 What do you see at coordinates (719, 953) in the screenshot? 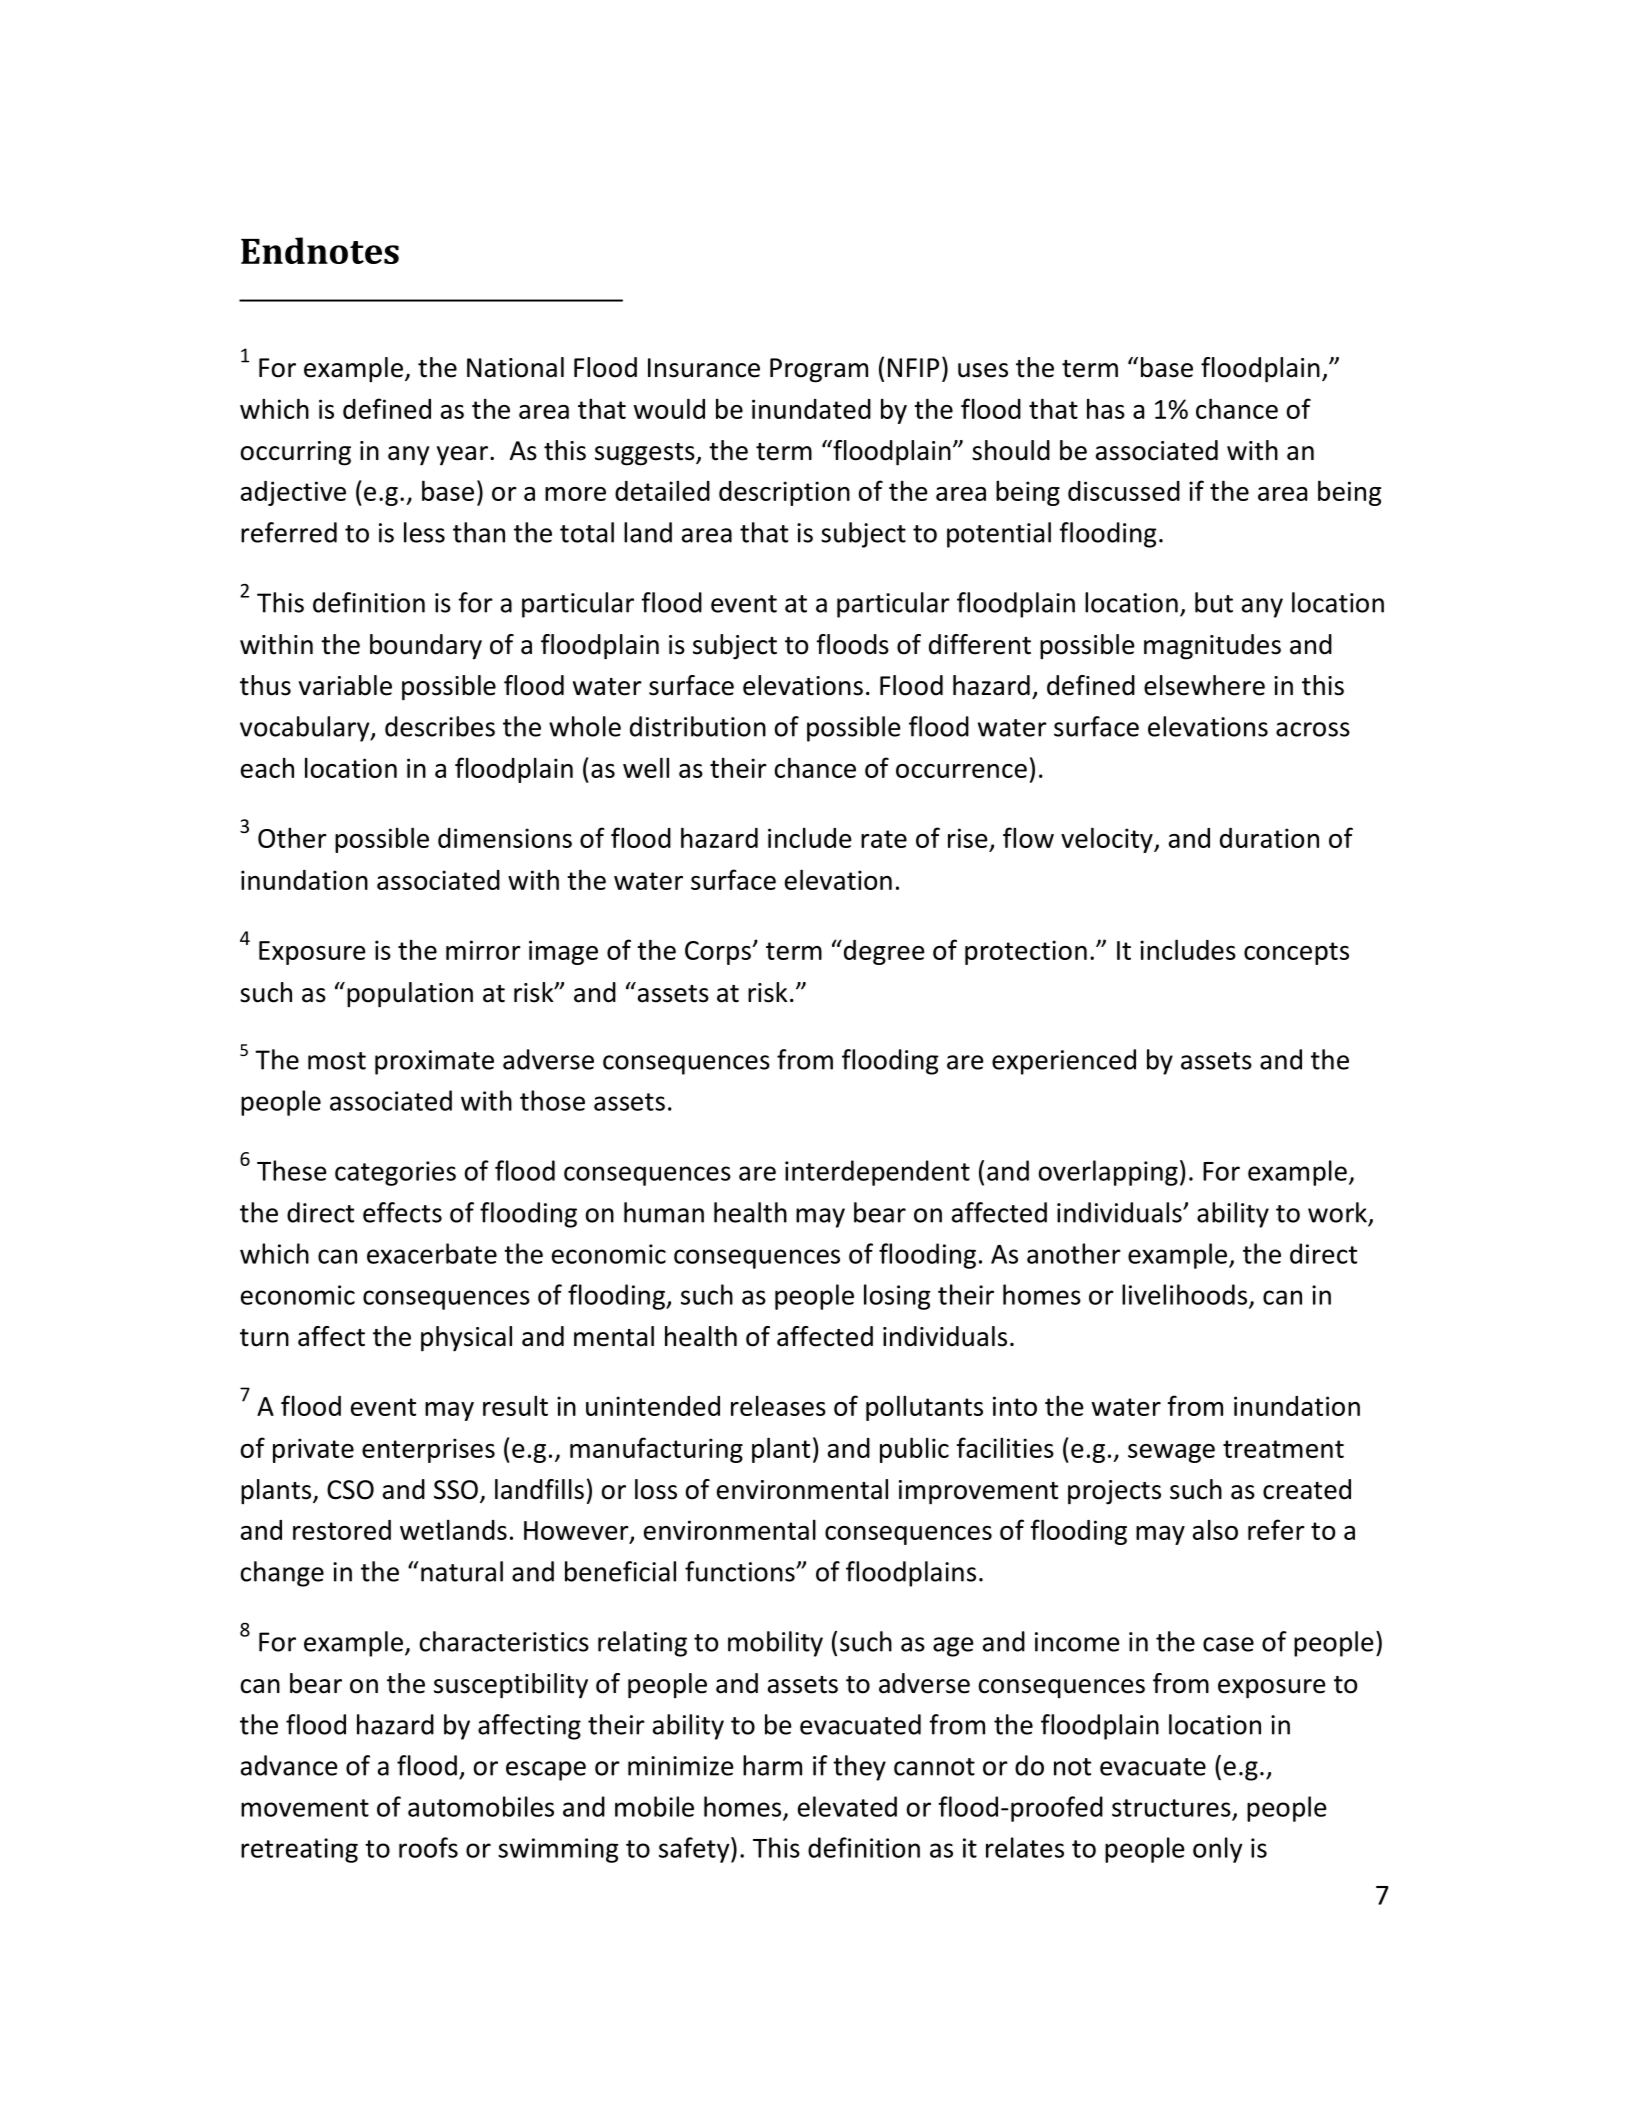
I see `Corps` at bounding box center [719, 953].
